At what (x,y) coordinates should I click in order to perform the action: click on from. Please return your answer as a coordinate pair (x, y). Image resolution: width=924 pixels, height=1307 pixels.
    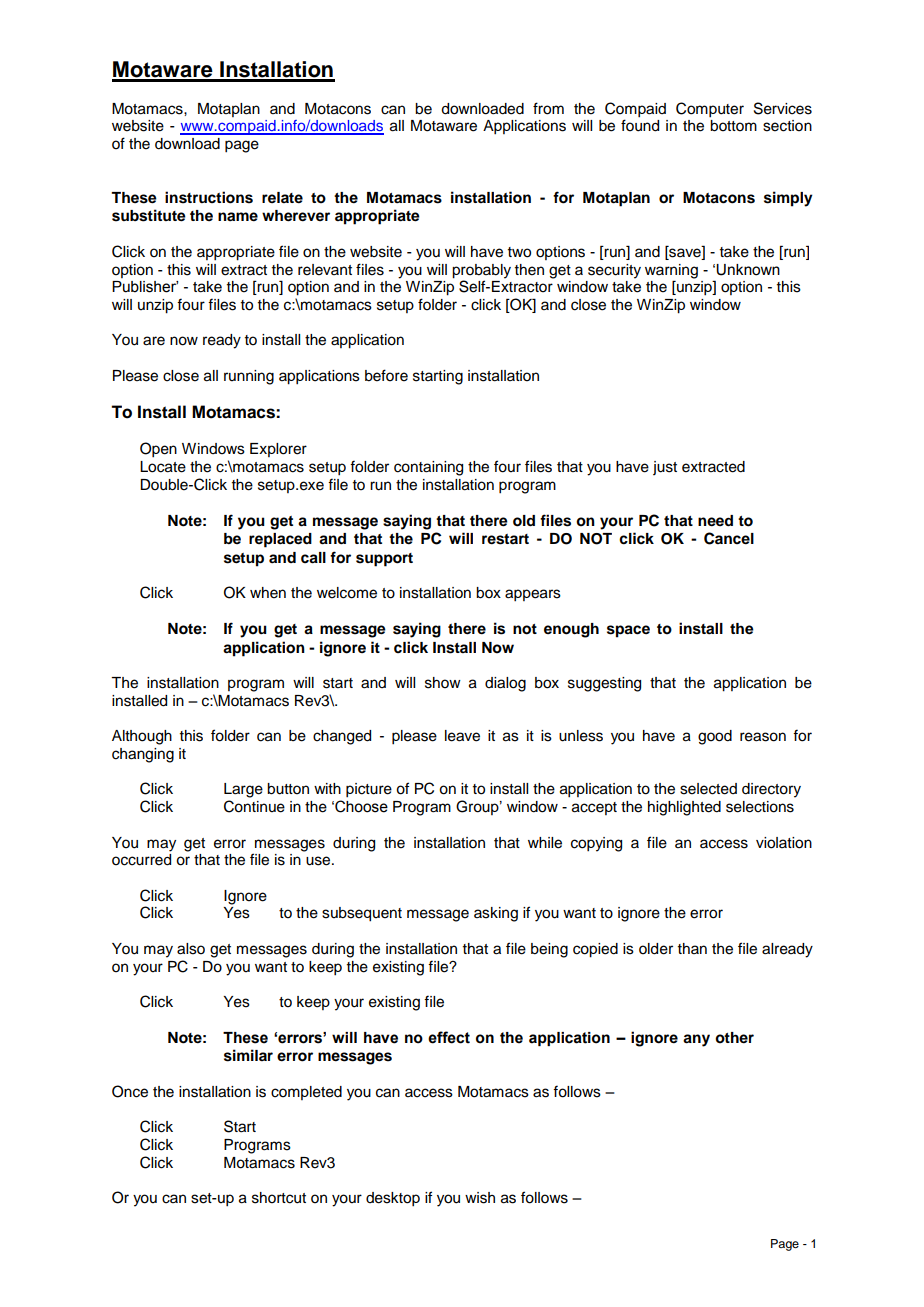
    Looking at the image, I should click on (548, 108).
